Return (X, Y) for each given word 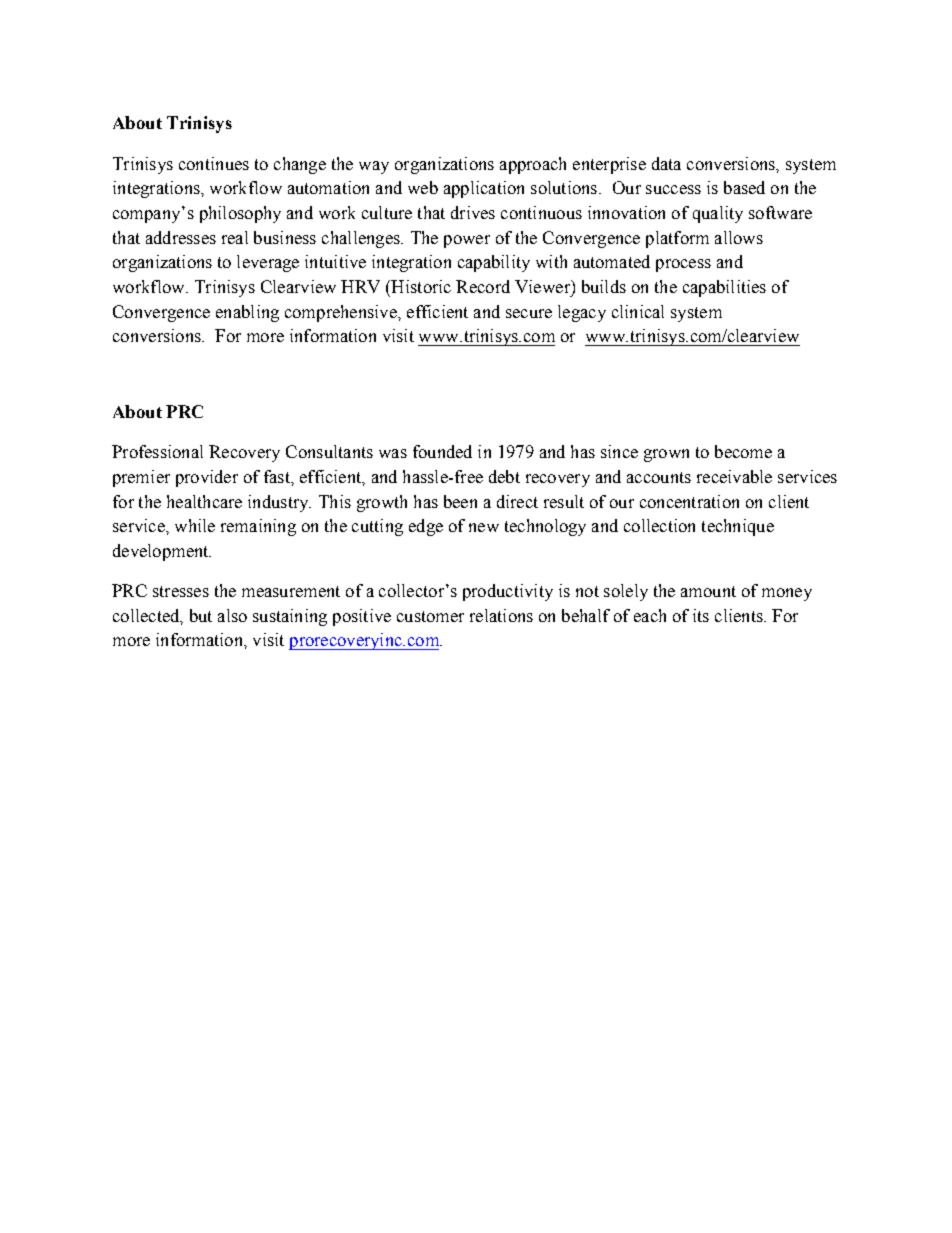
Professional (157, 451)
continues (214, 163)
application (484, 189)
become (743, 451)
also (232, 615)
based (744, 187)
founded (442, 451)
